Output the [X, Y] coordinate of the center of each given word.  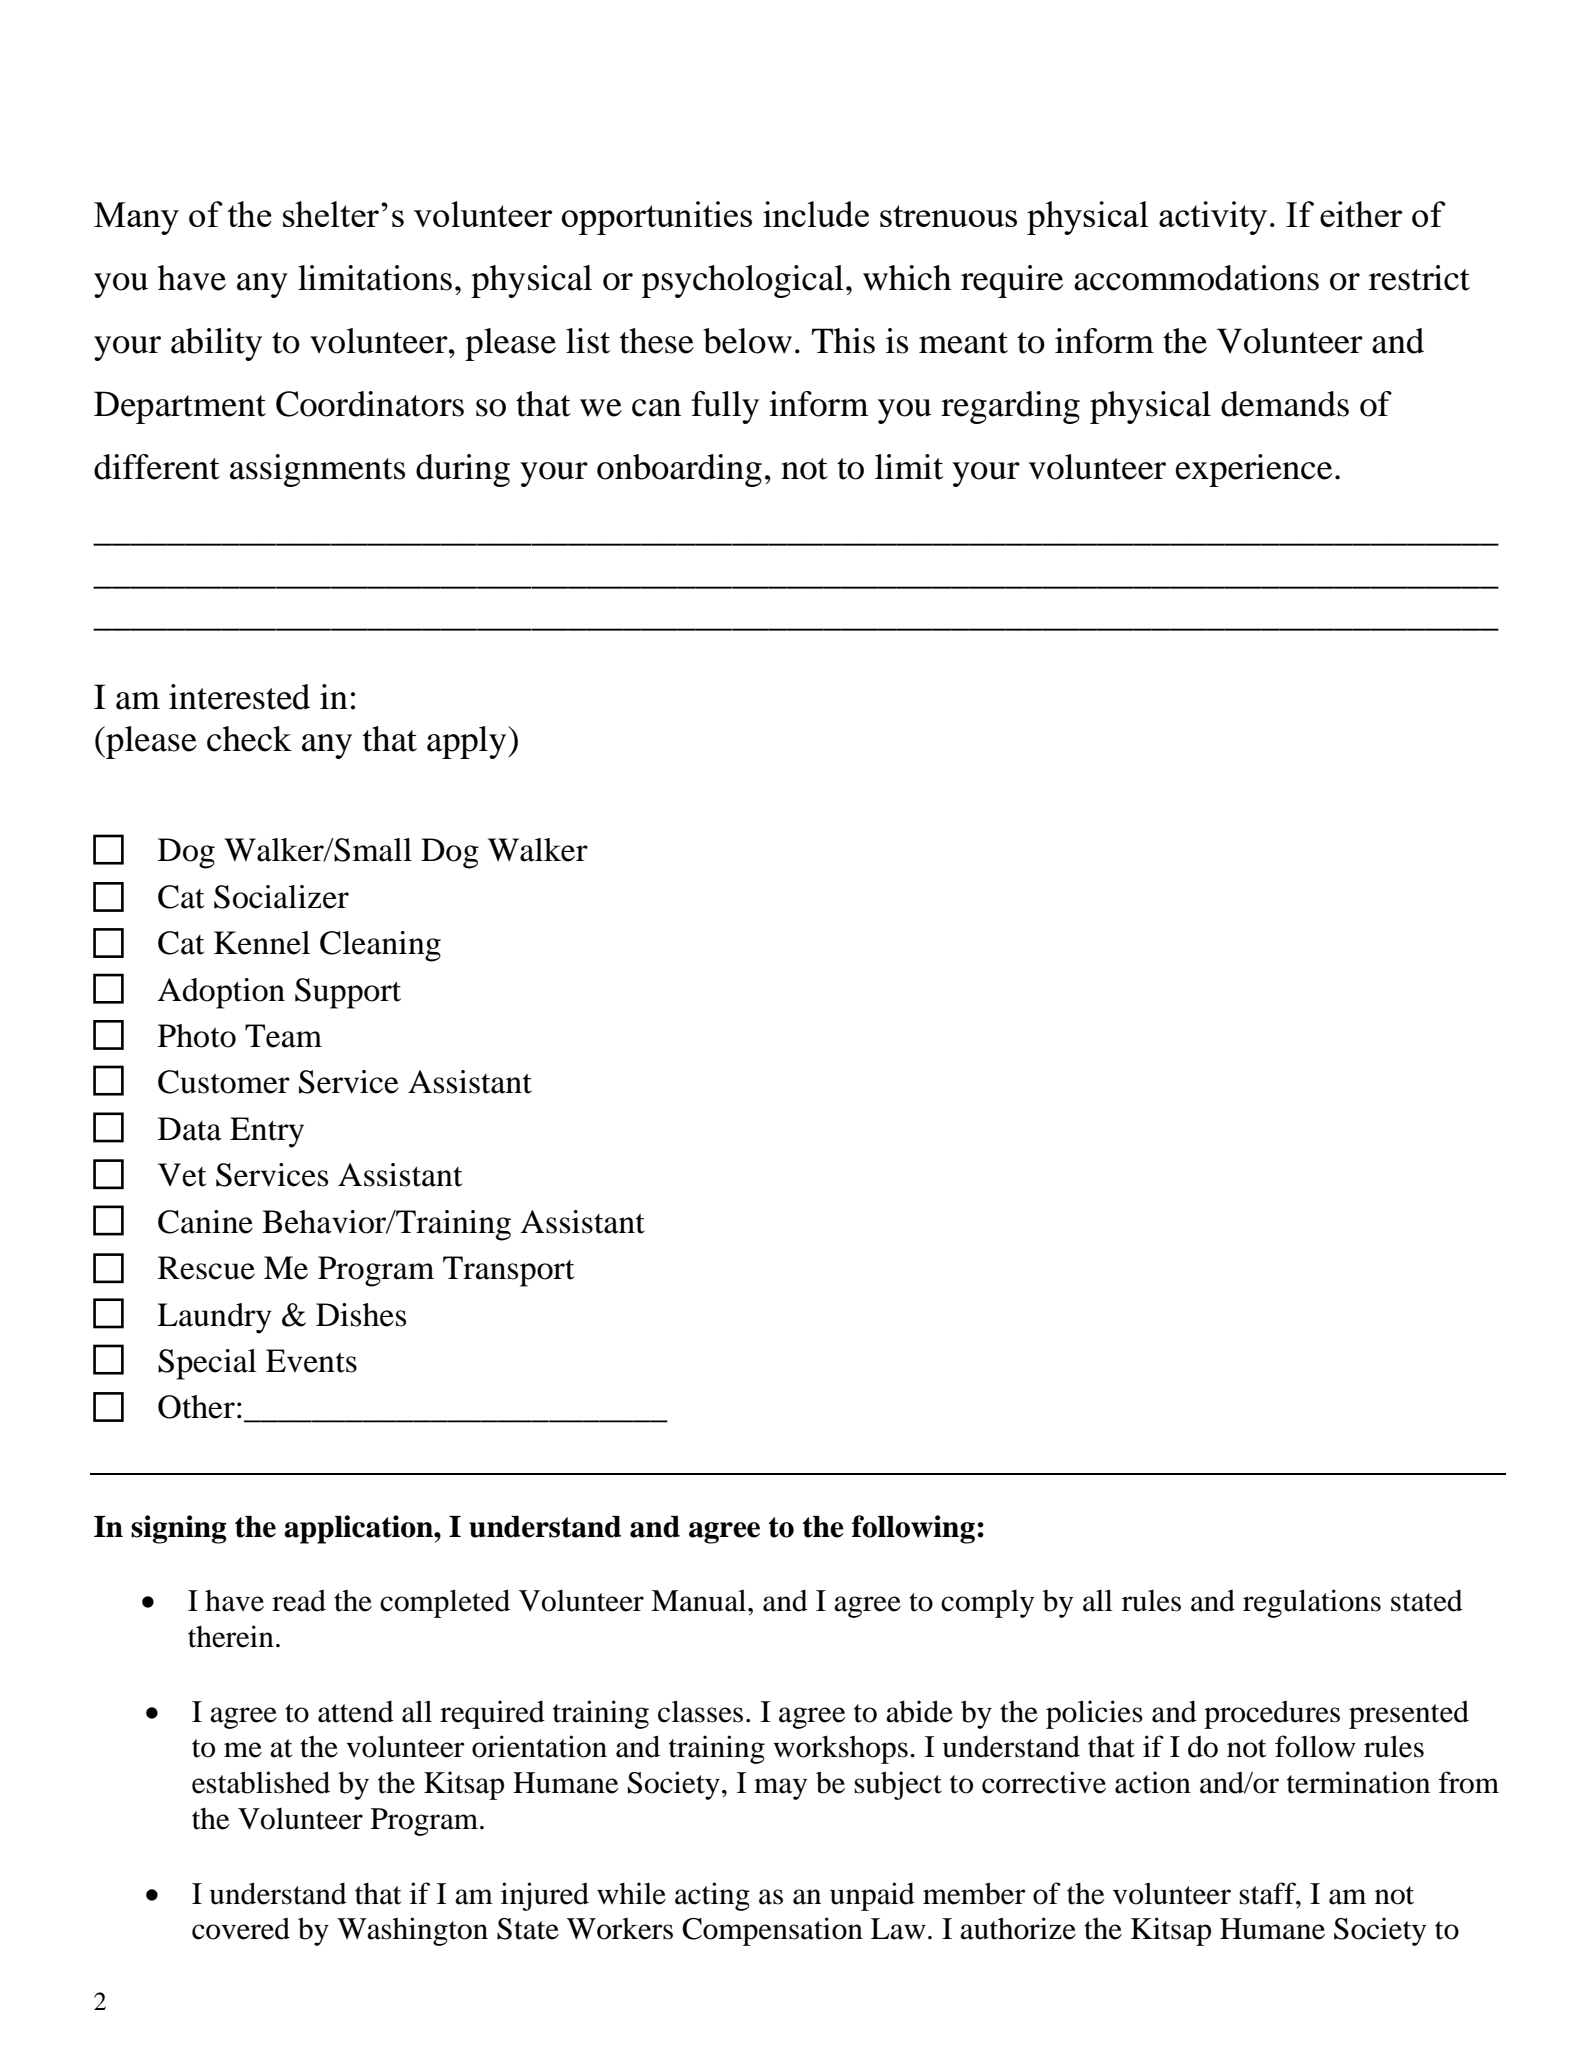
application [359, 1529]
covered [241, 1929]
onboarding [679, 470]
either [1361, 214]
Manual [700, 1600]
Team [283, 1036]
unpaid [872, 1896]
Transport [508, 1271]
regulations [1312, 1603]
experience [1253, 470]
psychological [743, 281]
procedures [1272, 1715]
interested [239, 697]
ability [216, 344]
